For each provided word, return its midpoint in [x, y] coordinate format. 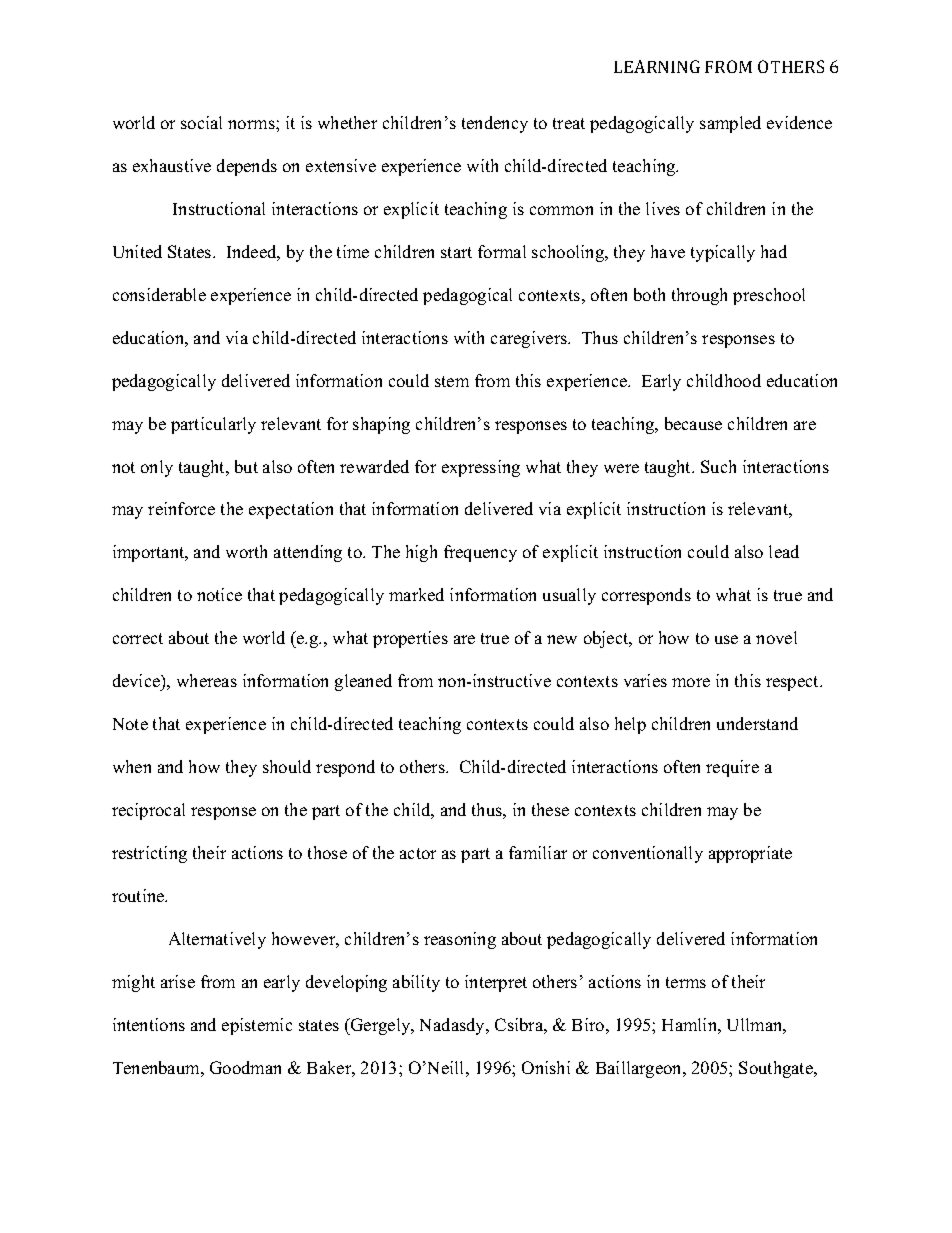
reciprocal [148, 811]
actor [418, 853]
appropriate [750, 854]
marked [416, 594]
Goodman [245, 1067]
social [201, 122]
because [693, 423]
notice [219, 594]
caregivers [530, 339]
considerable [159, 294]
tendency [495, 124]
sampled [730, 124]
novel [776, 637]
